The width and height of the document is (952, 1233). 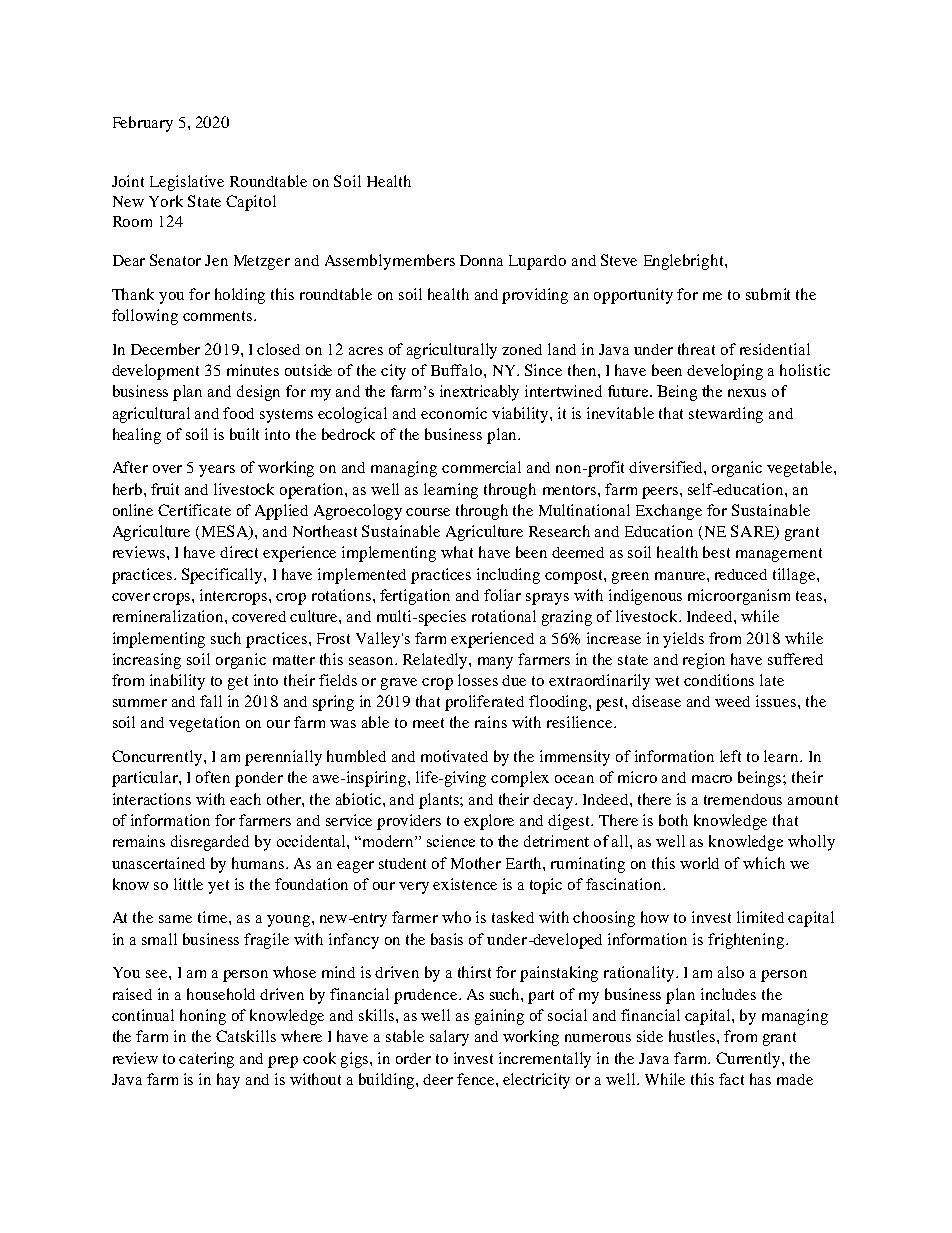 I want to click on explore, so click(x=489, y=822).
